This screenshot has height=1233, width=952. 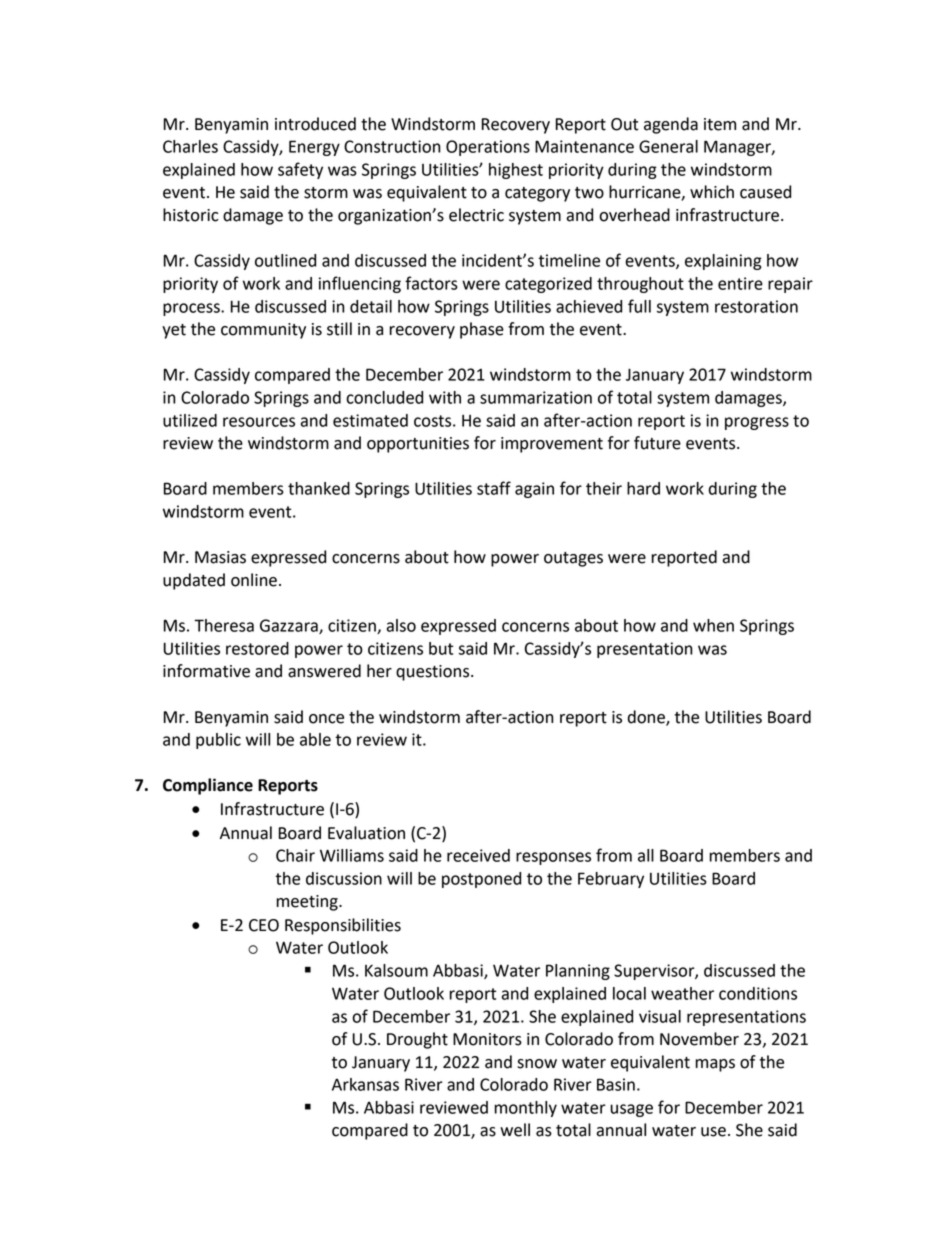 What do you see at coordinates (657, 443) in the screenshot?
I see `future` at bounding box center [657, 443].
